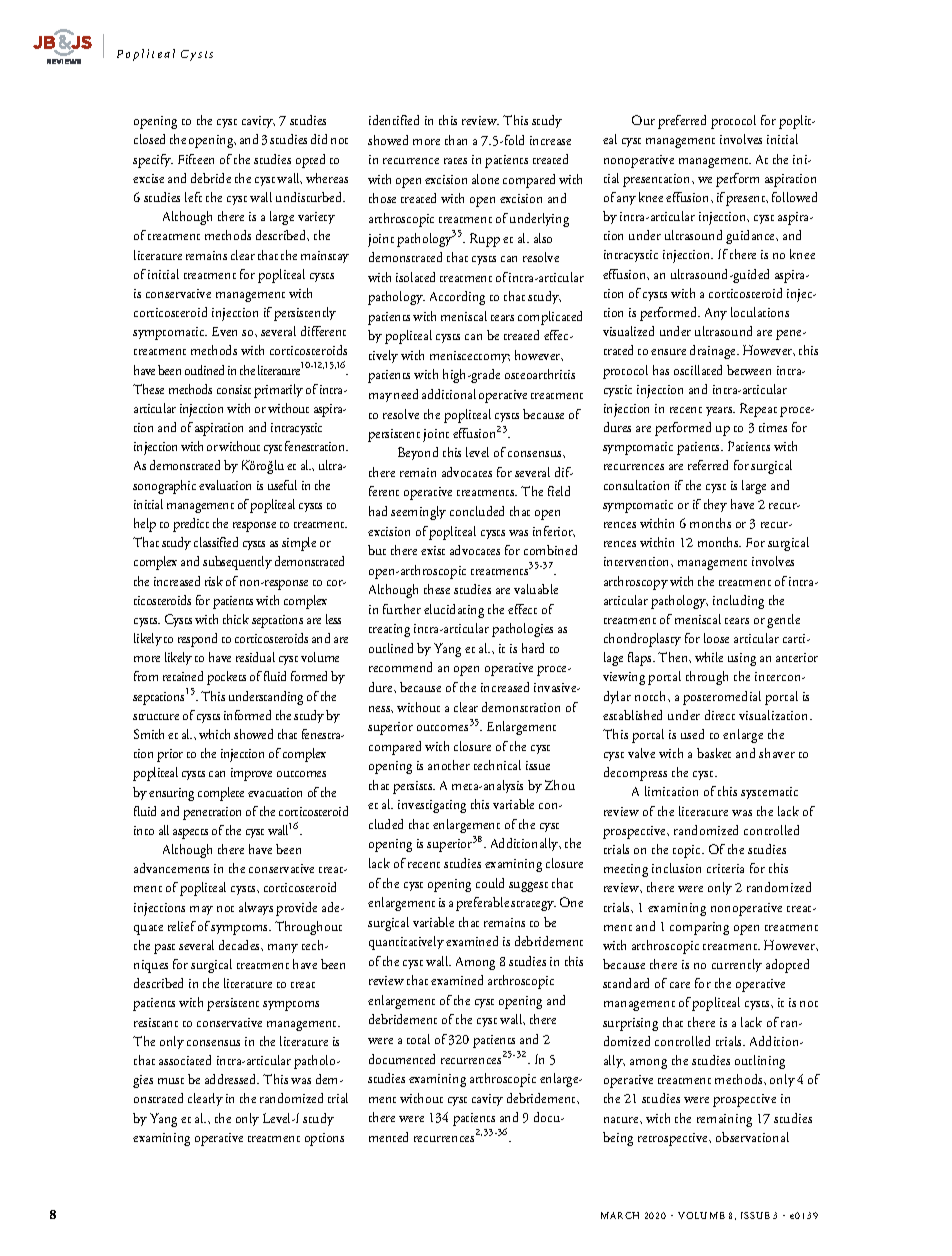 Image resolution: width=952 pixels, height=1256 pixels. I want to click on topic, so click(688, 851).
